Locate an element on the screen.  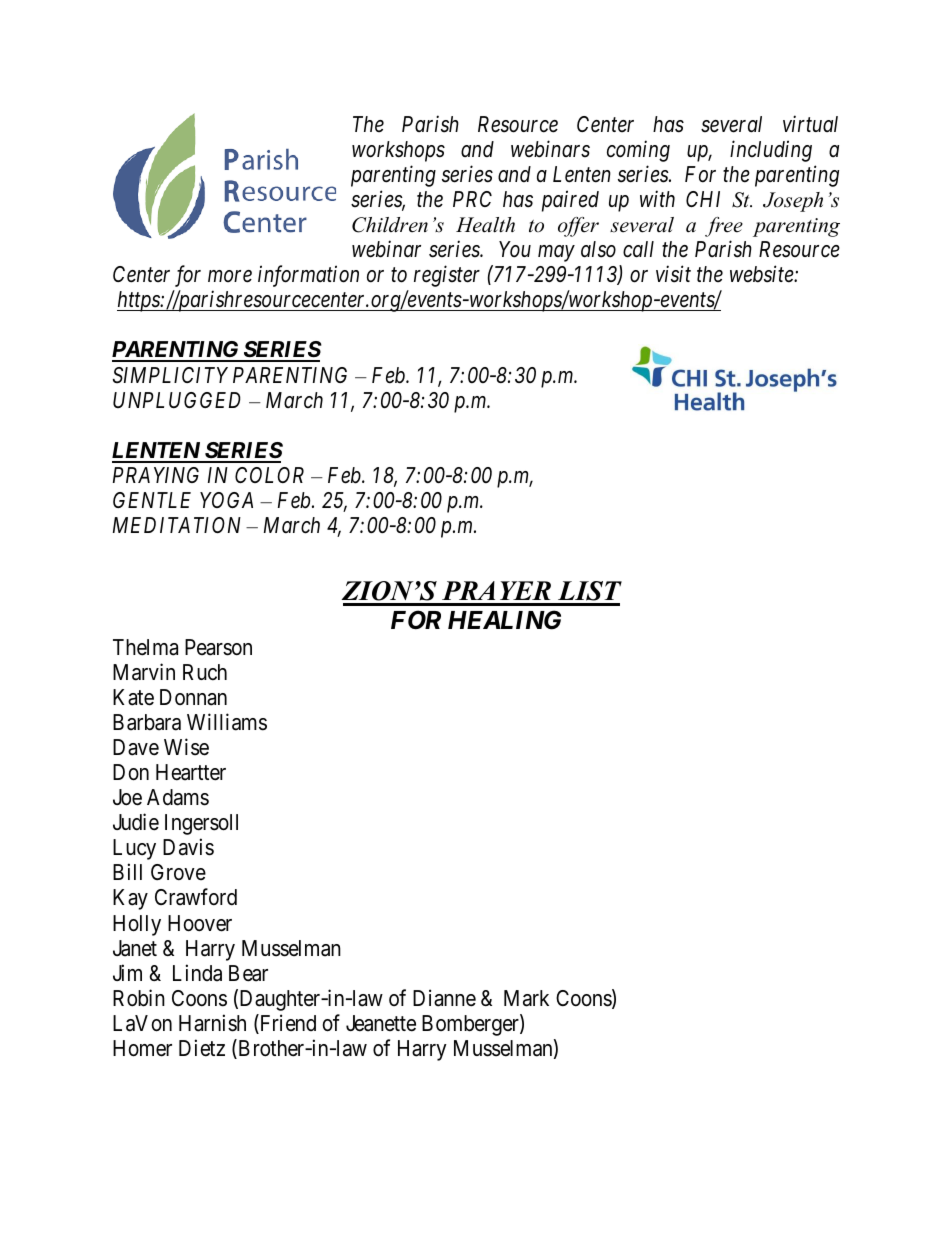
PRC is located at coordinates (472, 199).
